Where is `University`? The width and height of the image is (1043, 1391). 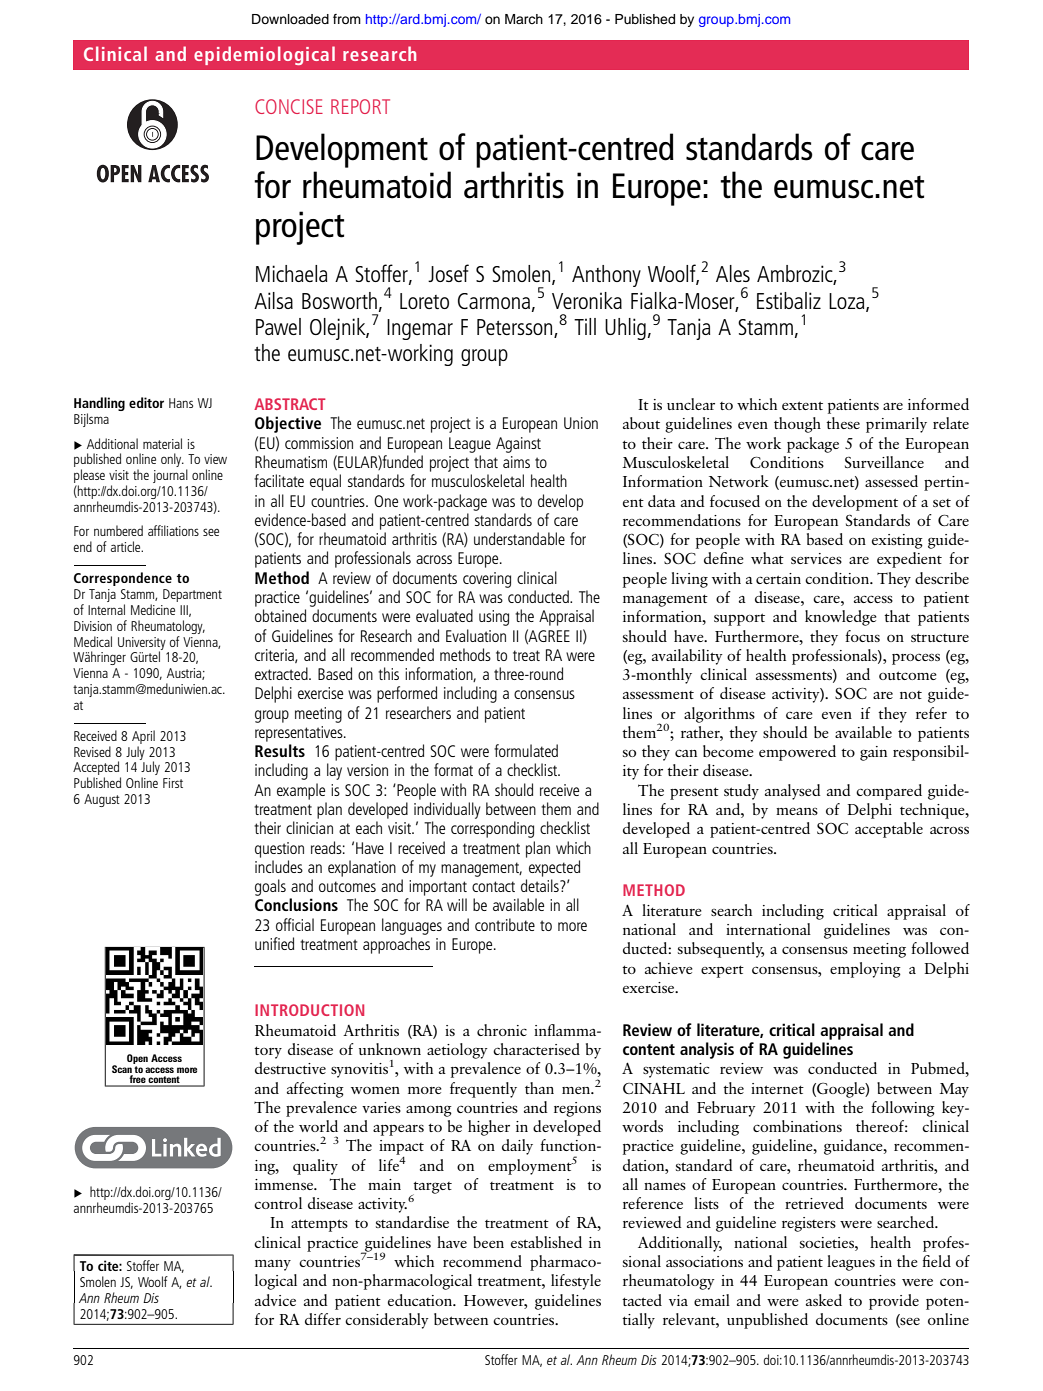 University is located at coordinates (142, 644).
